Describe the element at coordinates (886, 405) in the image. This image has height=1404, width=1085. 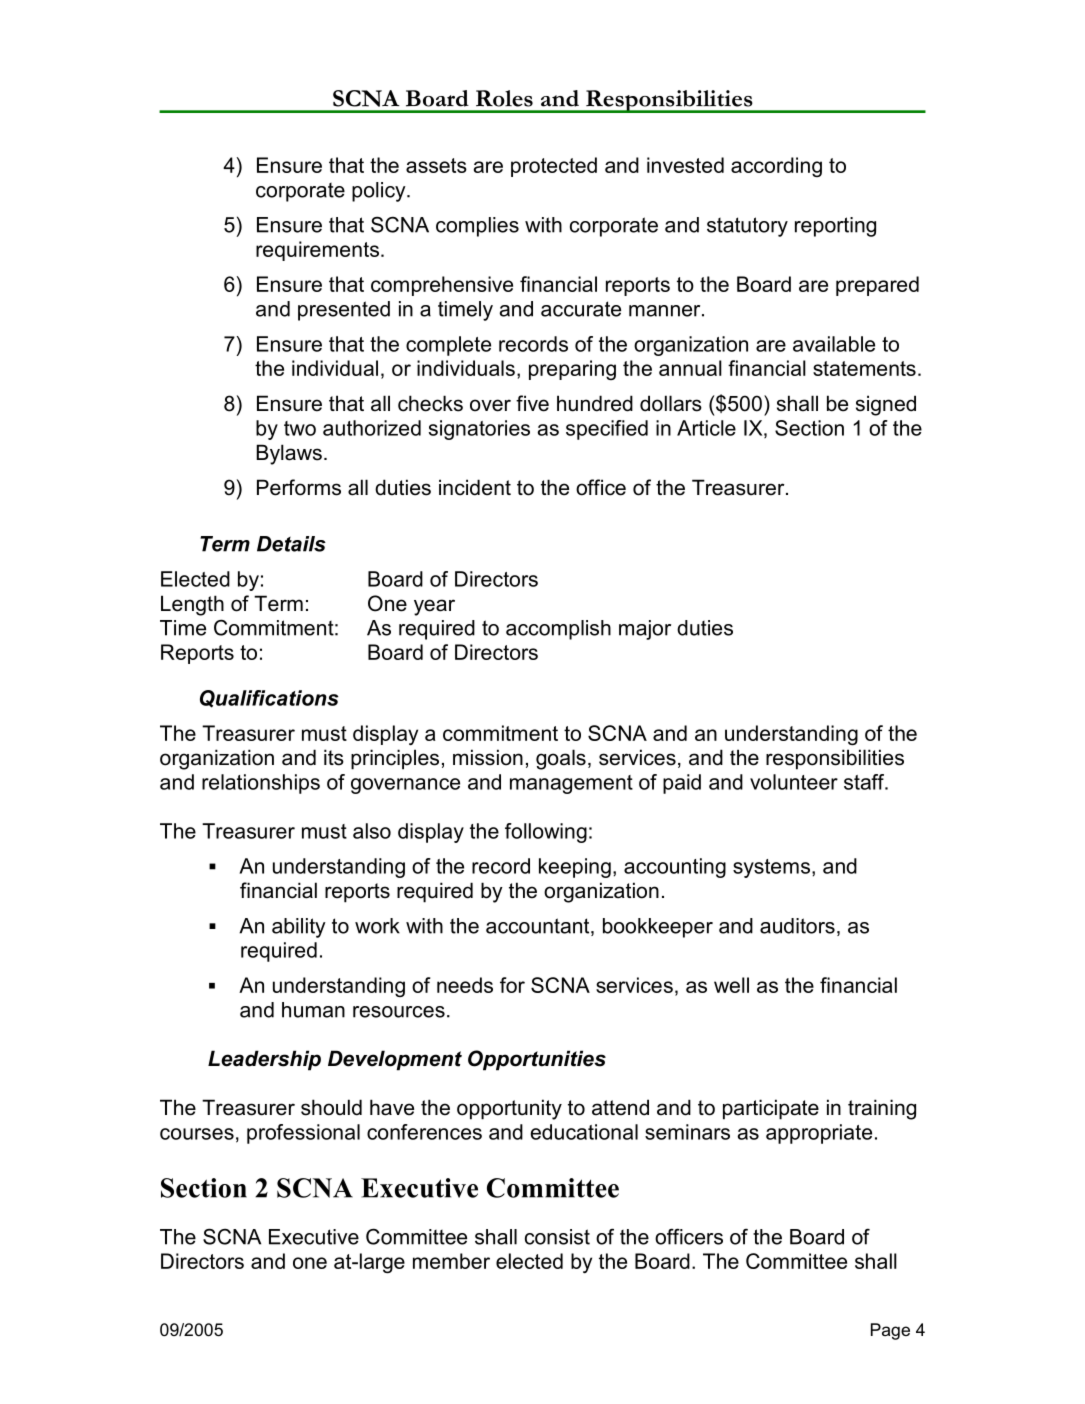
I see `signed` at that location.
